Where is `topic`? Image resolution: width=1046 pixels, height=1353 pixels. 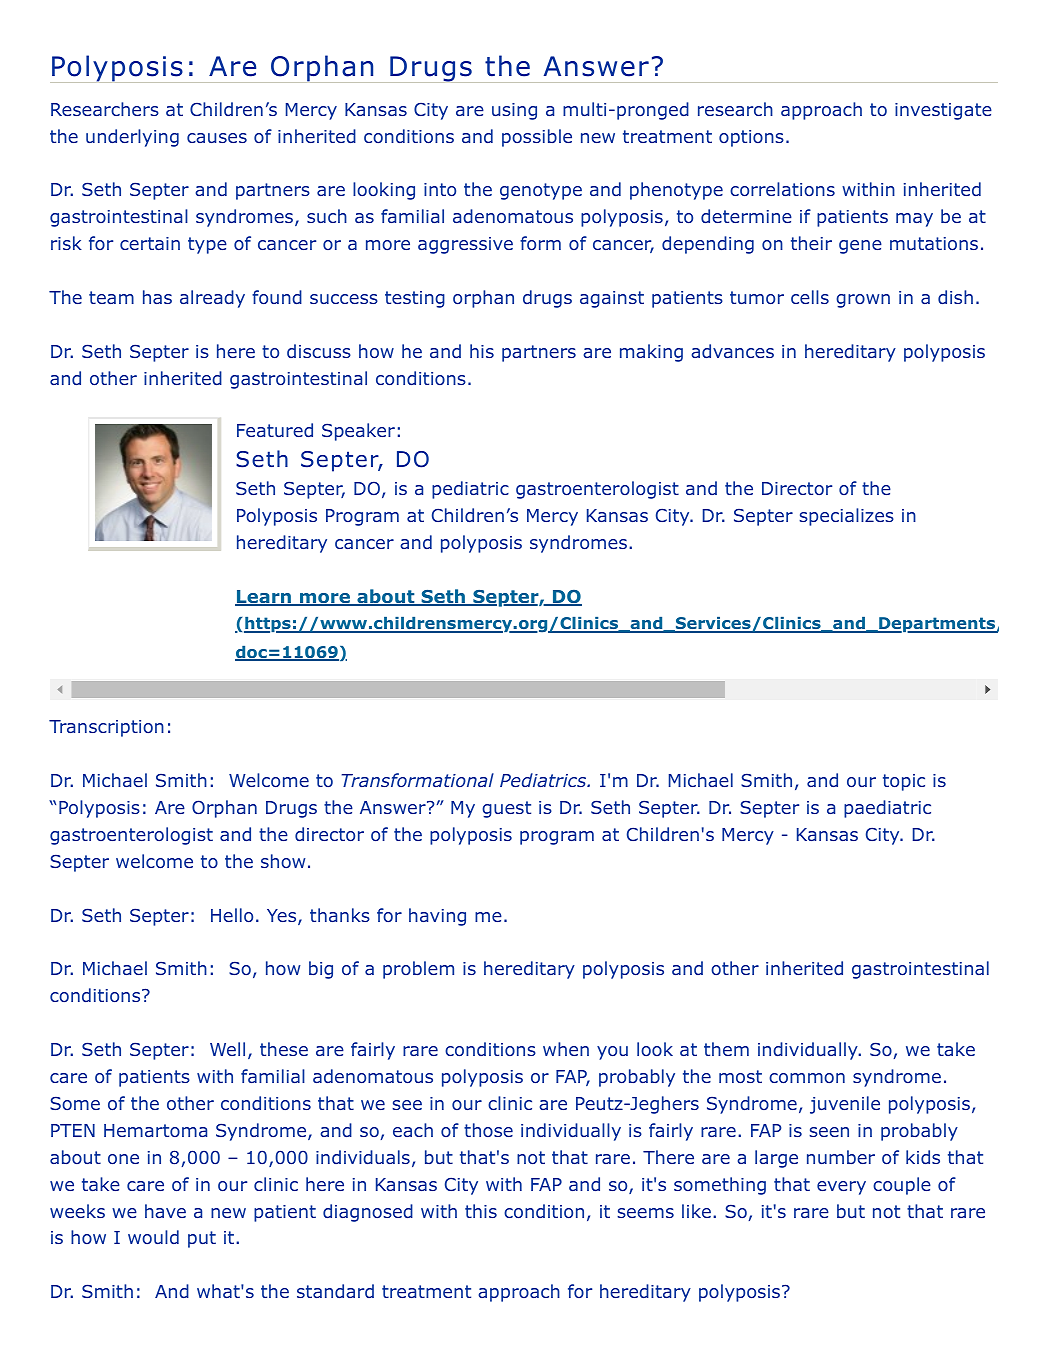 topic is located at coordinates (904, 782).
